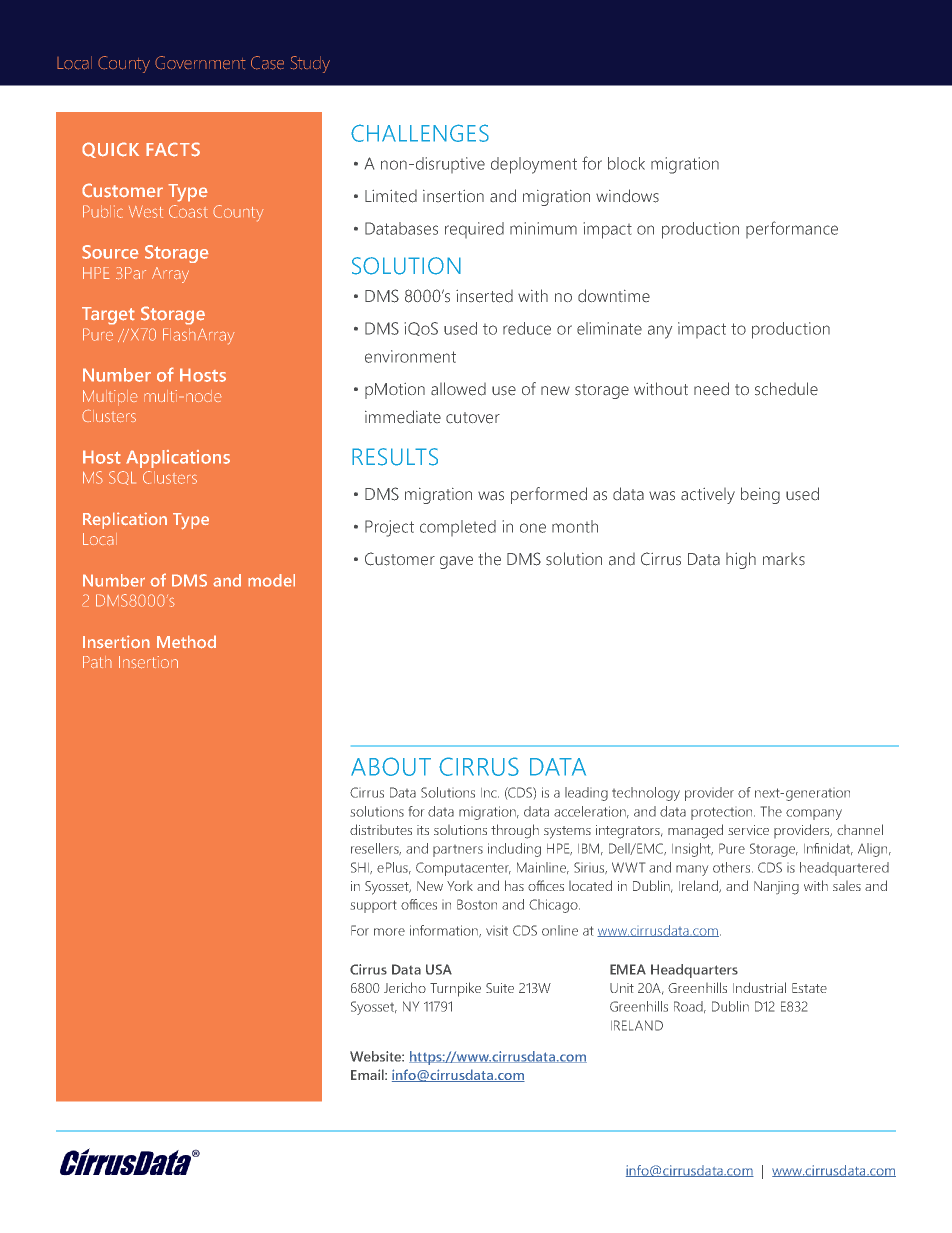 This screenshot has width=952, height=1233. Describe the element at coordinates (200, 63) in the screenshot. I see `Government` at that location.
